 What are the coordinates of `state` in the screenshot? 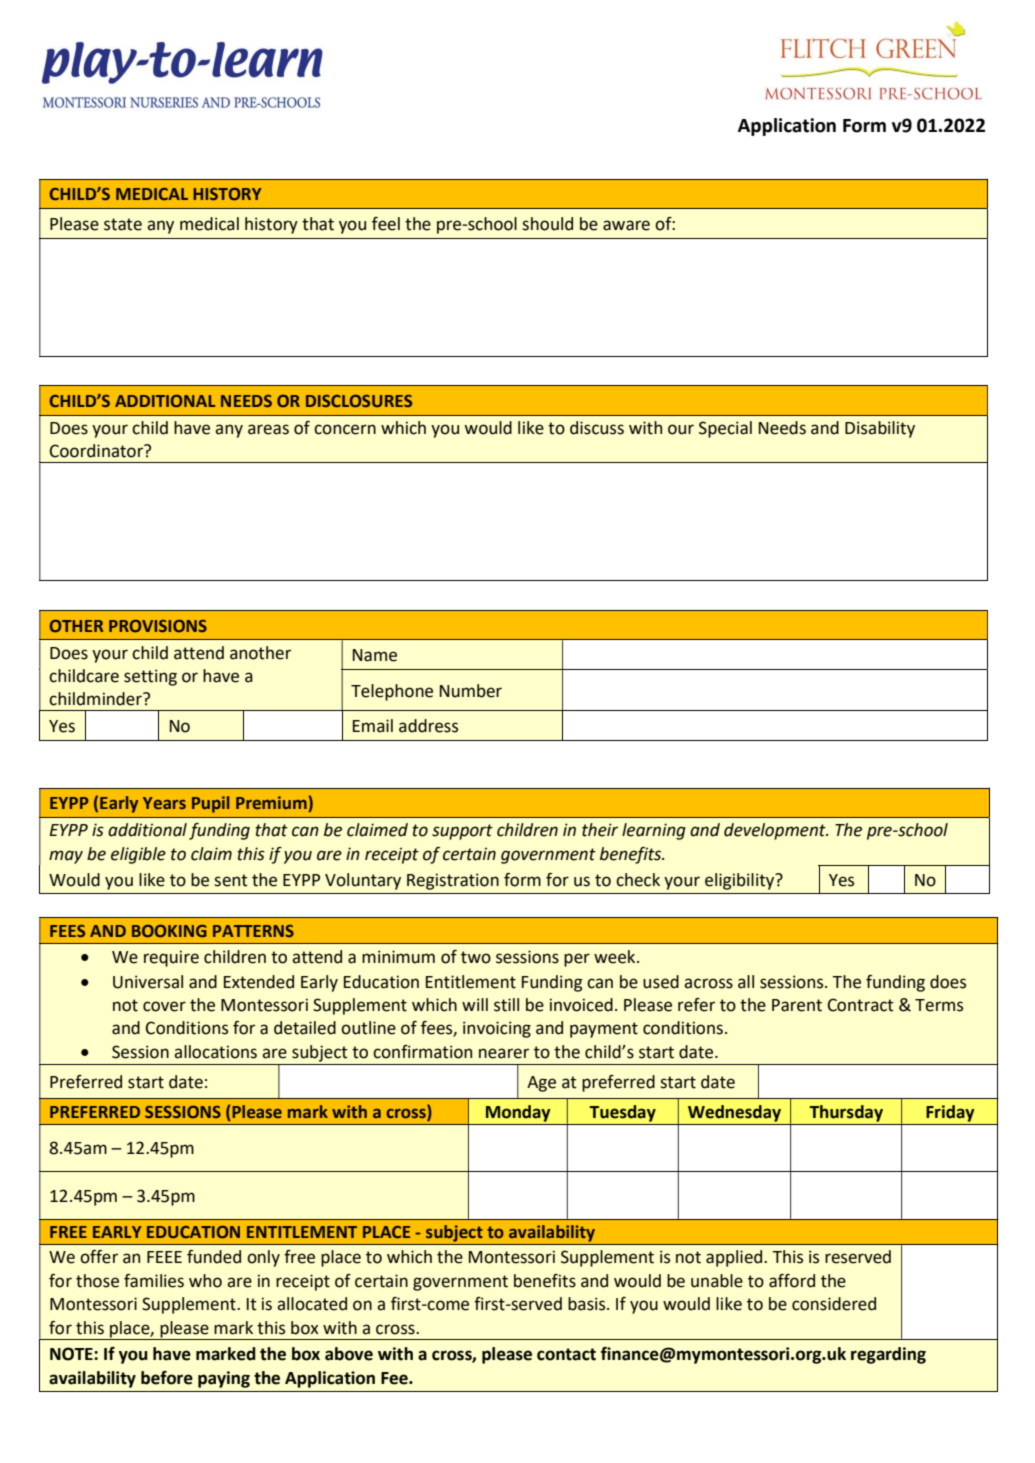 It's located at (123, 224).
